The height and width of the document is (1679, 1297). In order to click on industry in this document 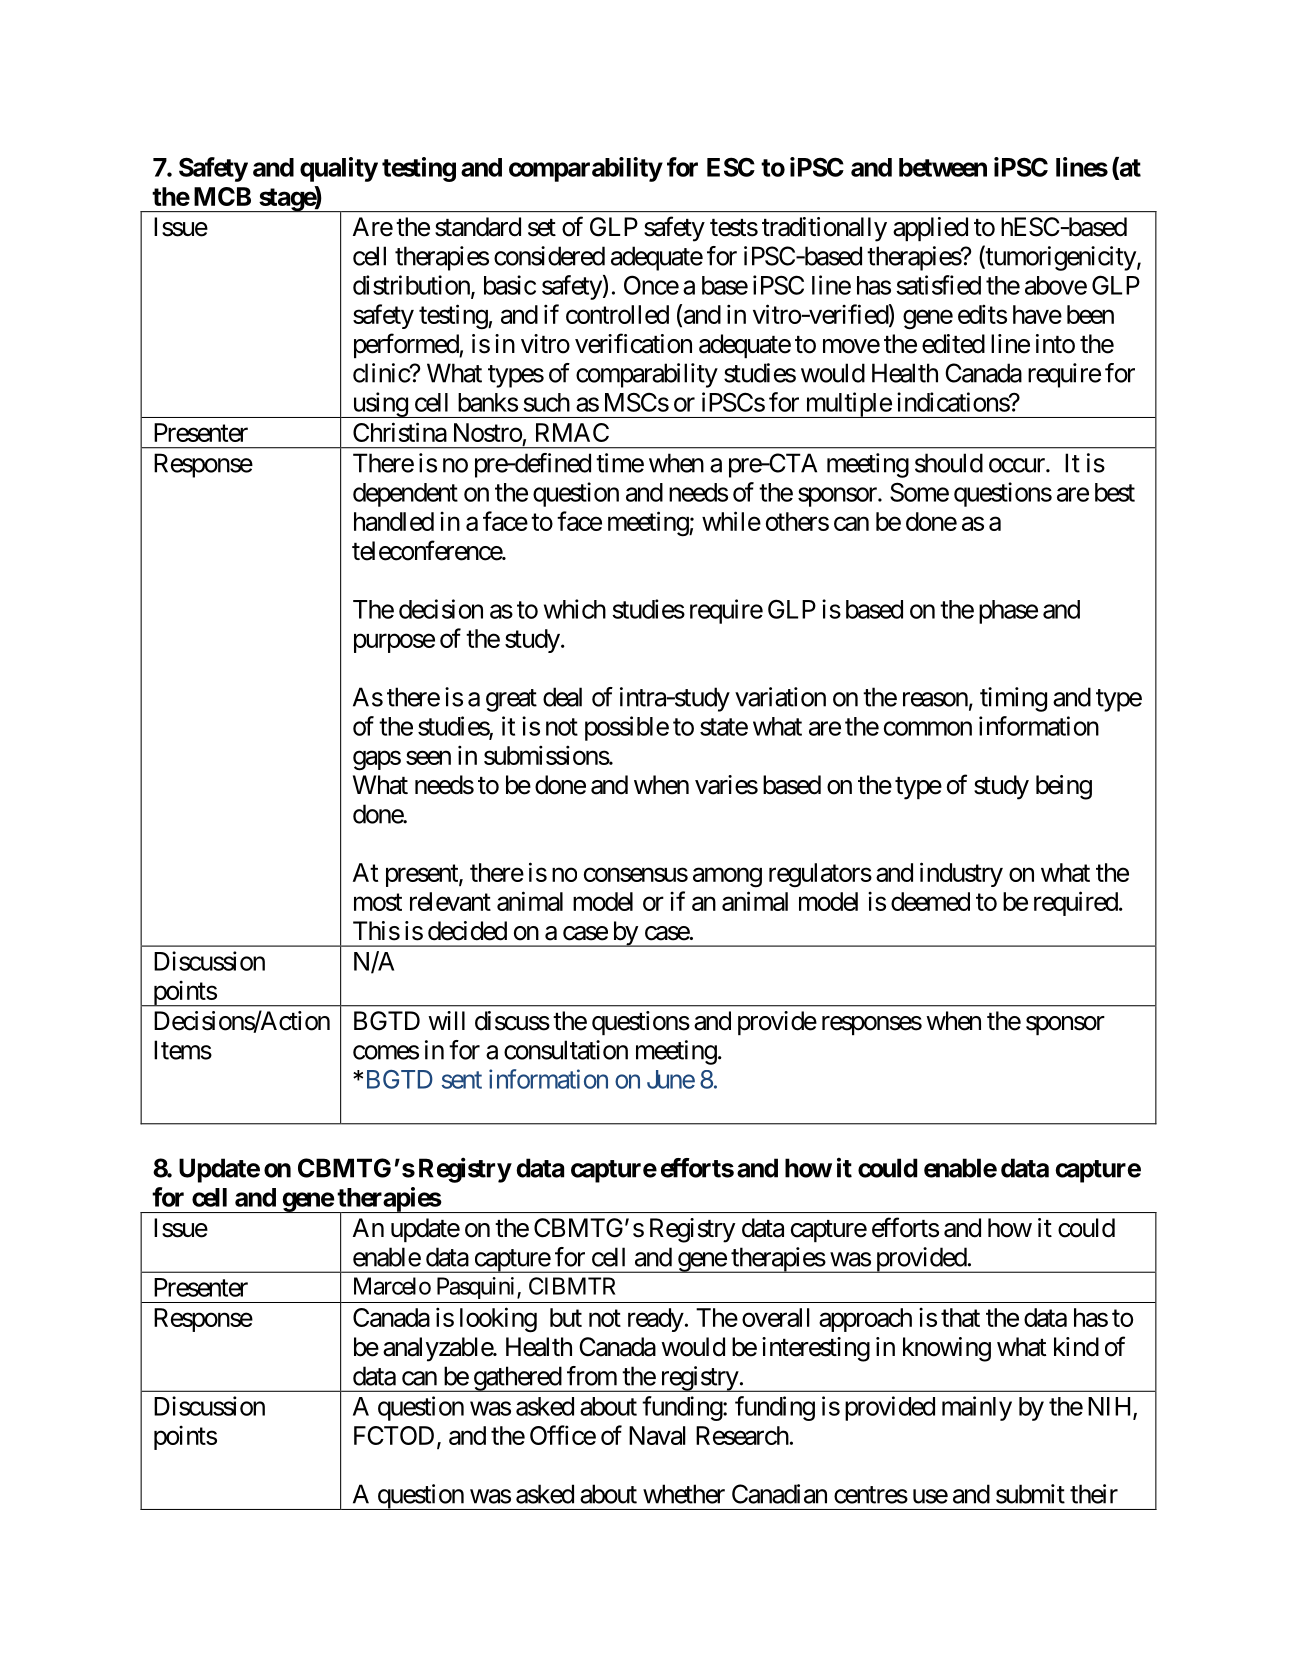, I will do `click(961, 874)`.
